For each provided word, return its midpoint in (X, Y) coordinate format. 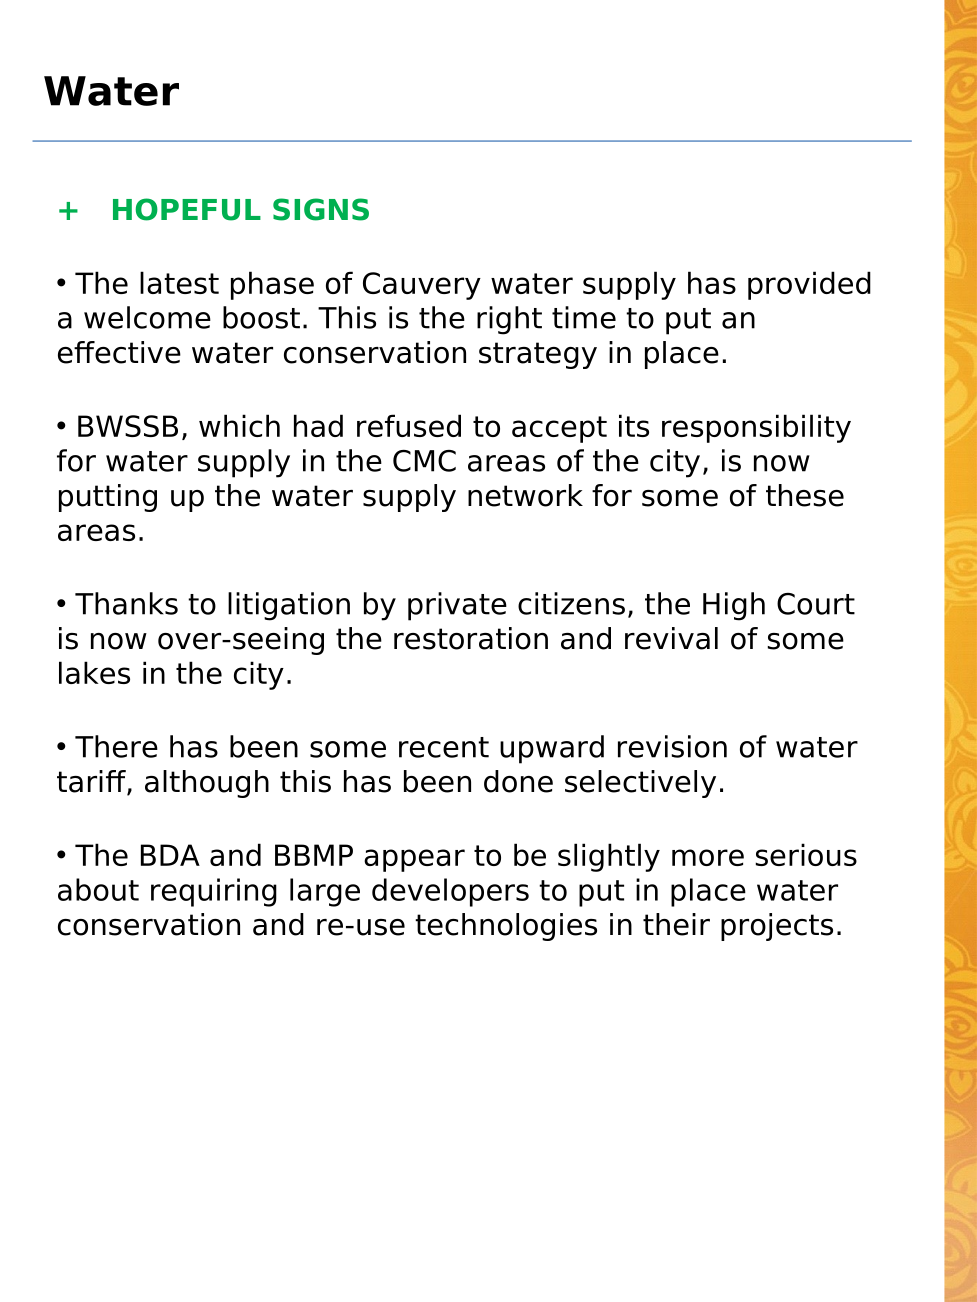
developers (450, 892)
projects (777, 927)
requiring (214, 892)
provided (809, 285)
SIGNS (321, 209)
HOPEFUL (187, 209)
